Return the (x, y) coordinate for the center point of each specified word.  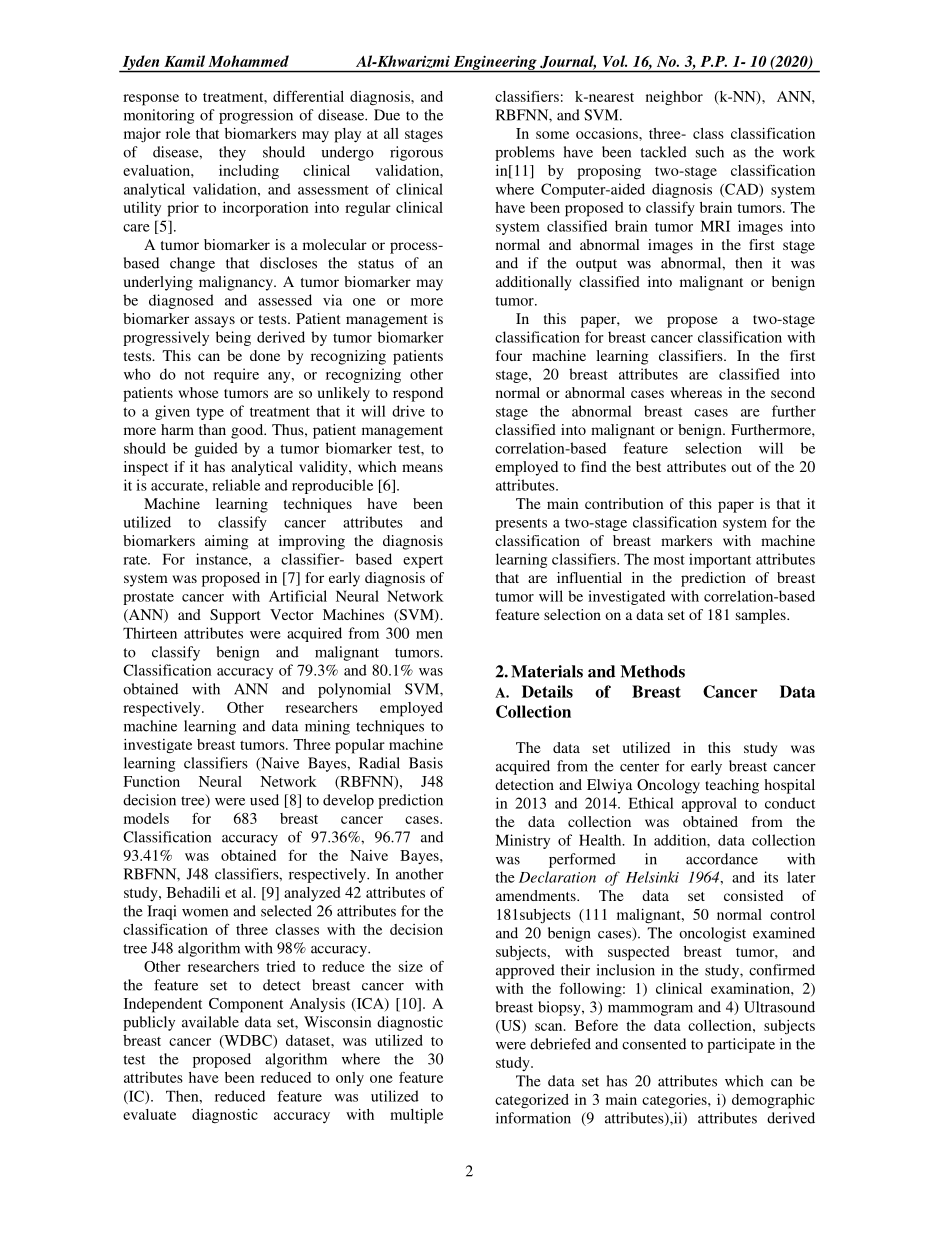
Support (235, 616)
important (720, 560)
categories (675, 1101)
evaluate (149, 1114)
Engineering (495, 63)
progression (256, 116)
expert (423, 562)
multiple (416, 1116)
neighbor (674, 98)
